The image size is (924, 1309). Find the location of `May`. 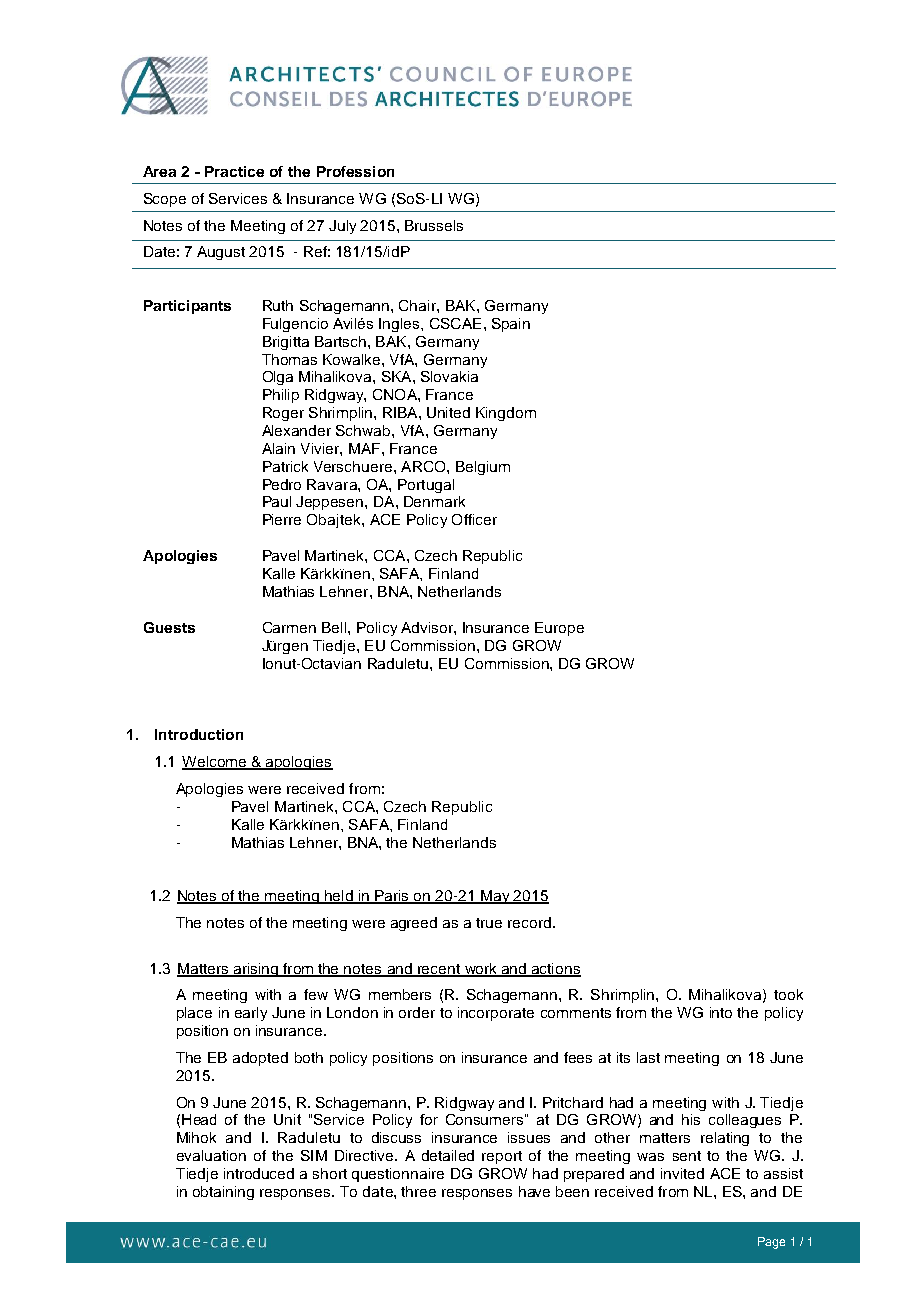

May is located at coordinates (495, 897).
